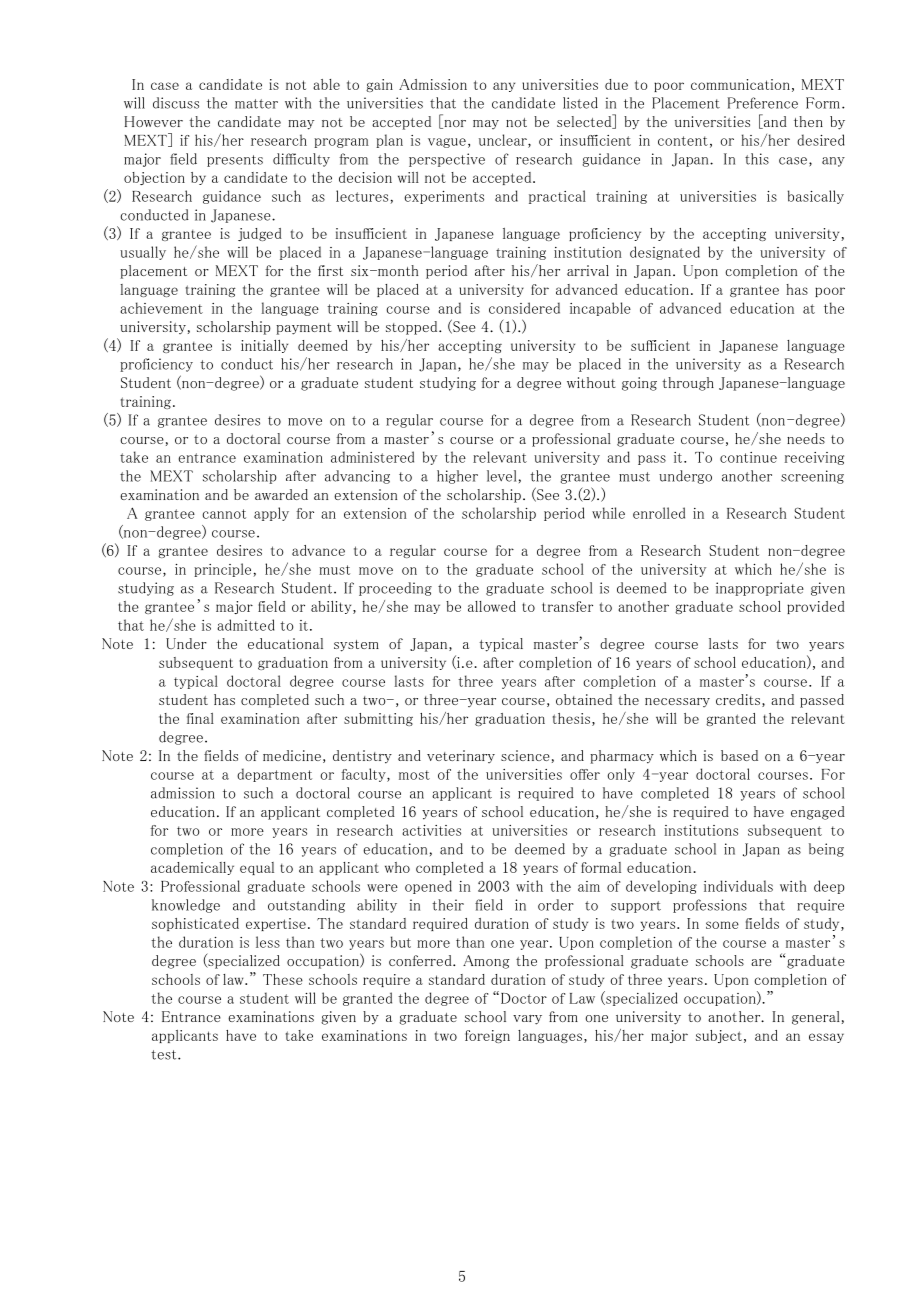 This document has width=924, height=1308. Describe the element at coordinates (454, 124) in the document. I see `nor` at that location.
